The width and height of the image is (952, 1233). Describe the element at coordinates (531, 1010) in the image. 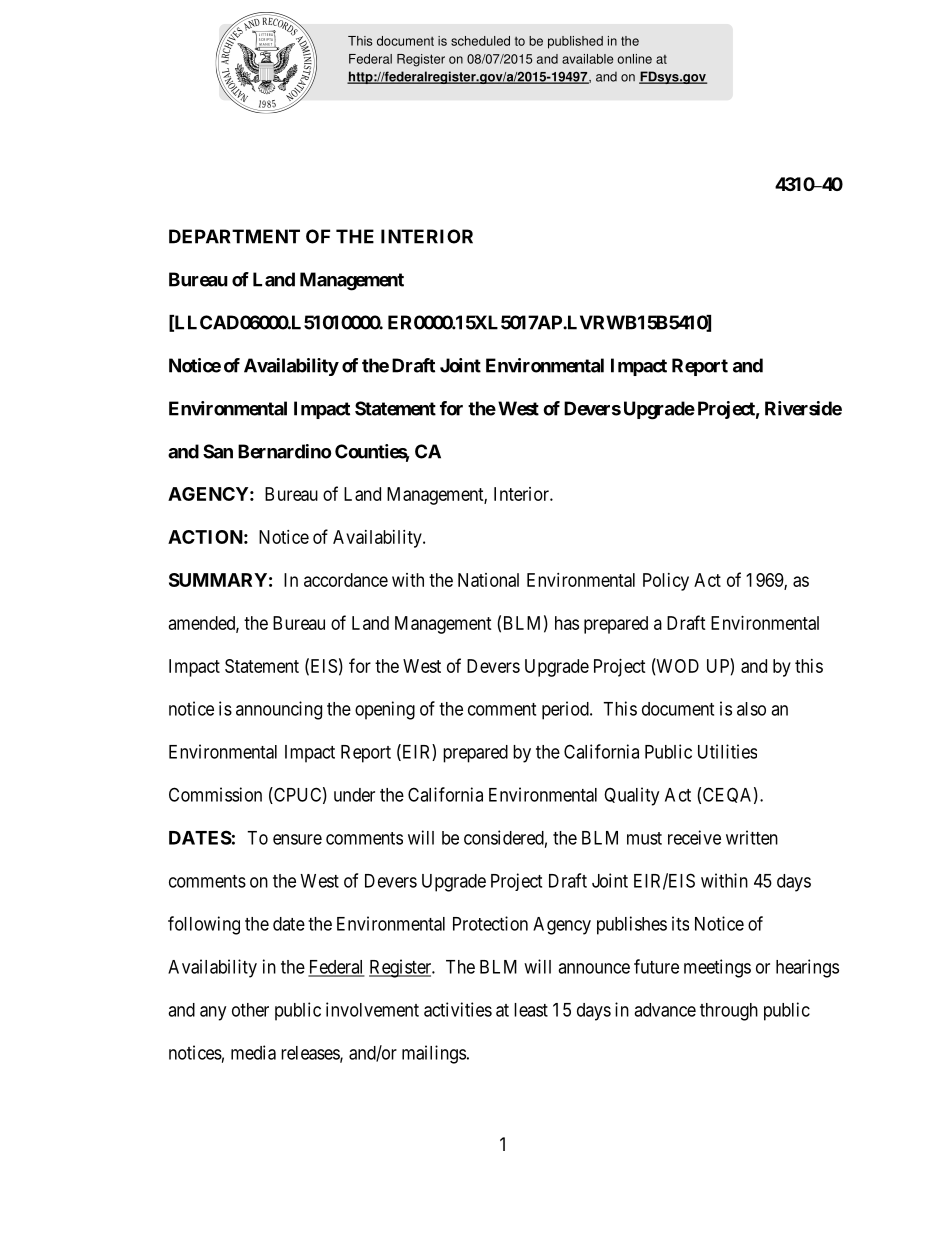

I see `least` at that location.
